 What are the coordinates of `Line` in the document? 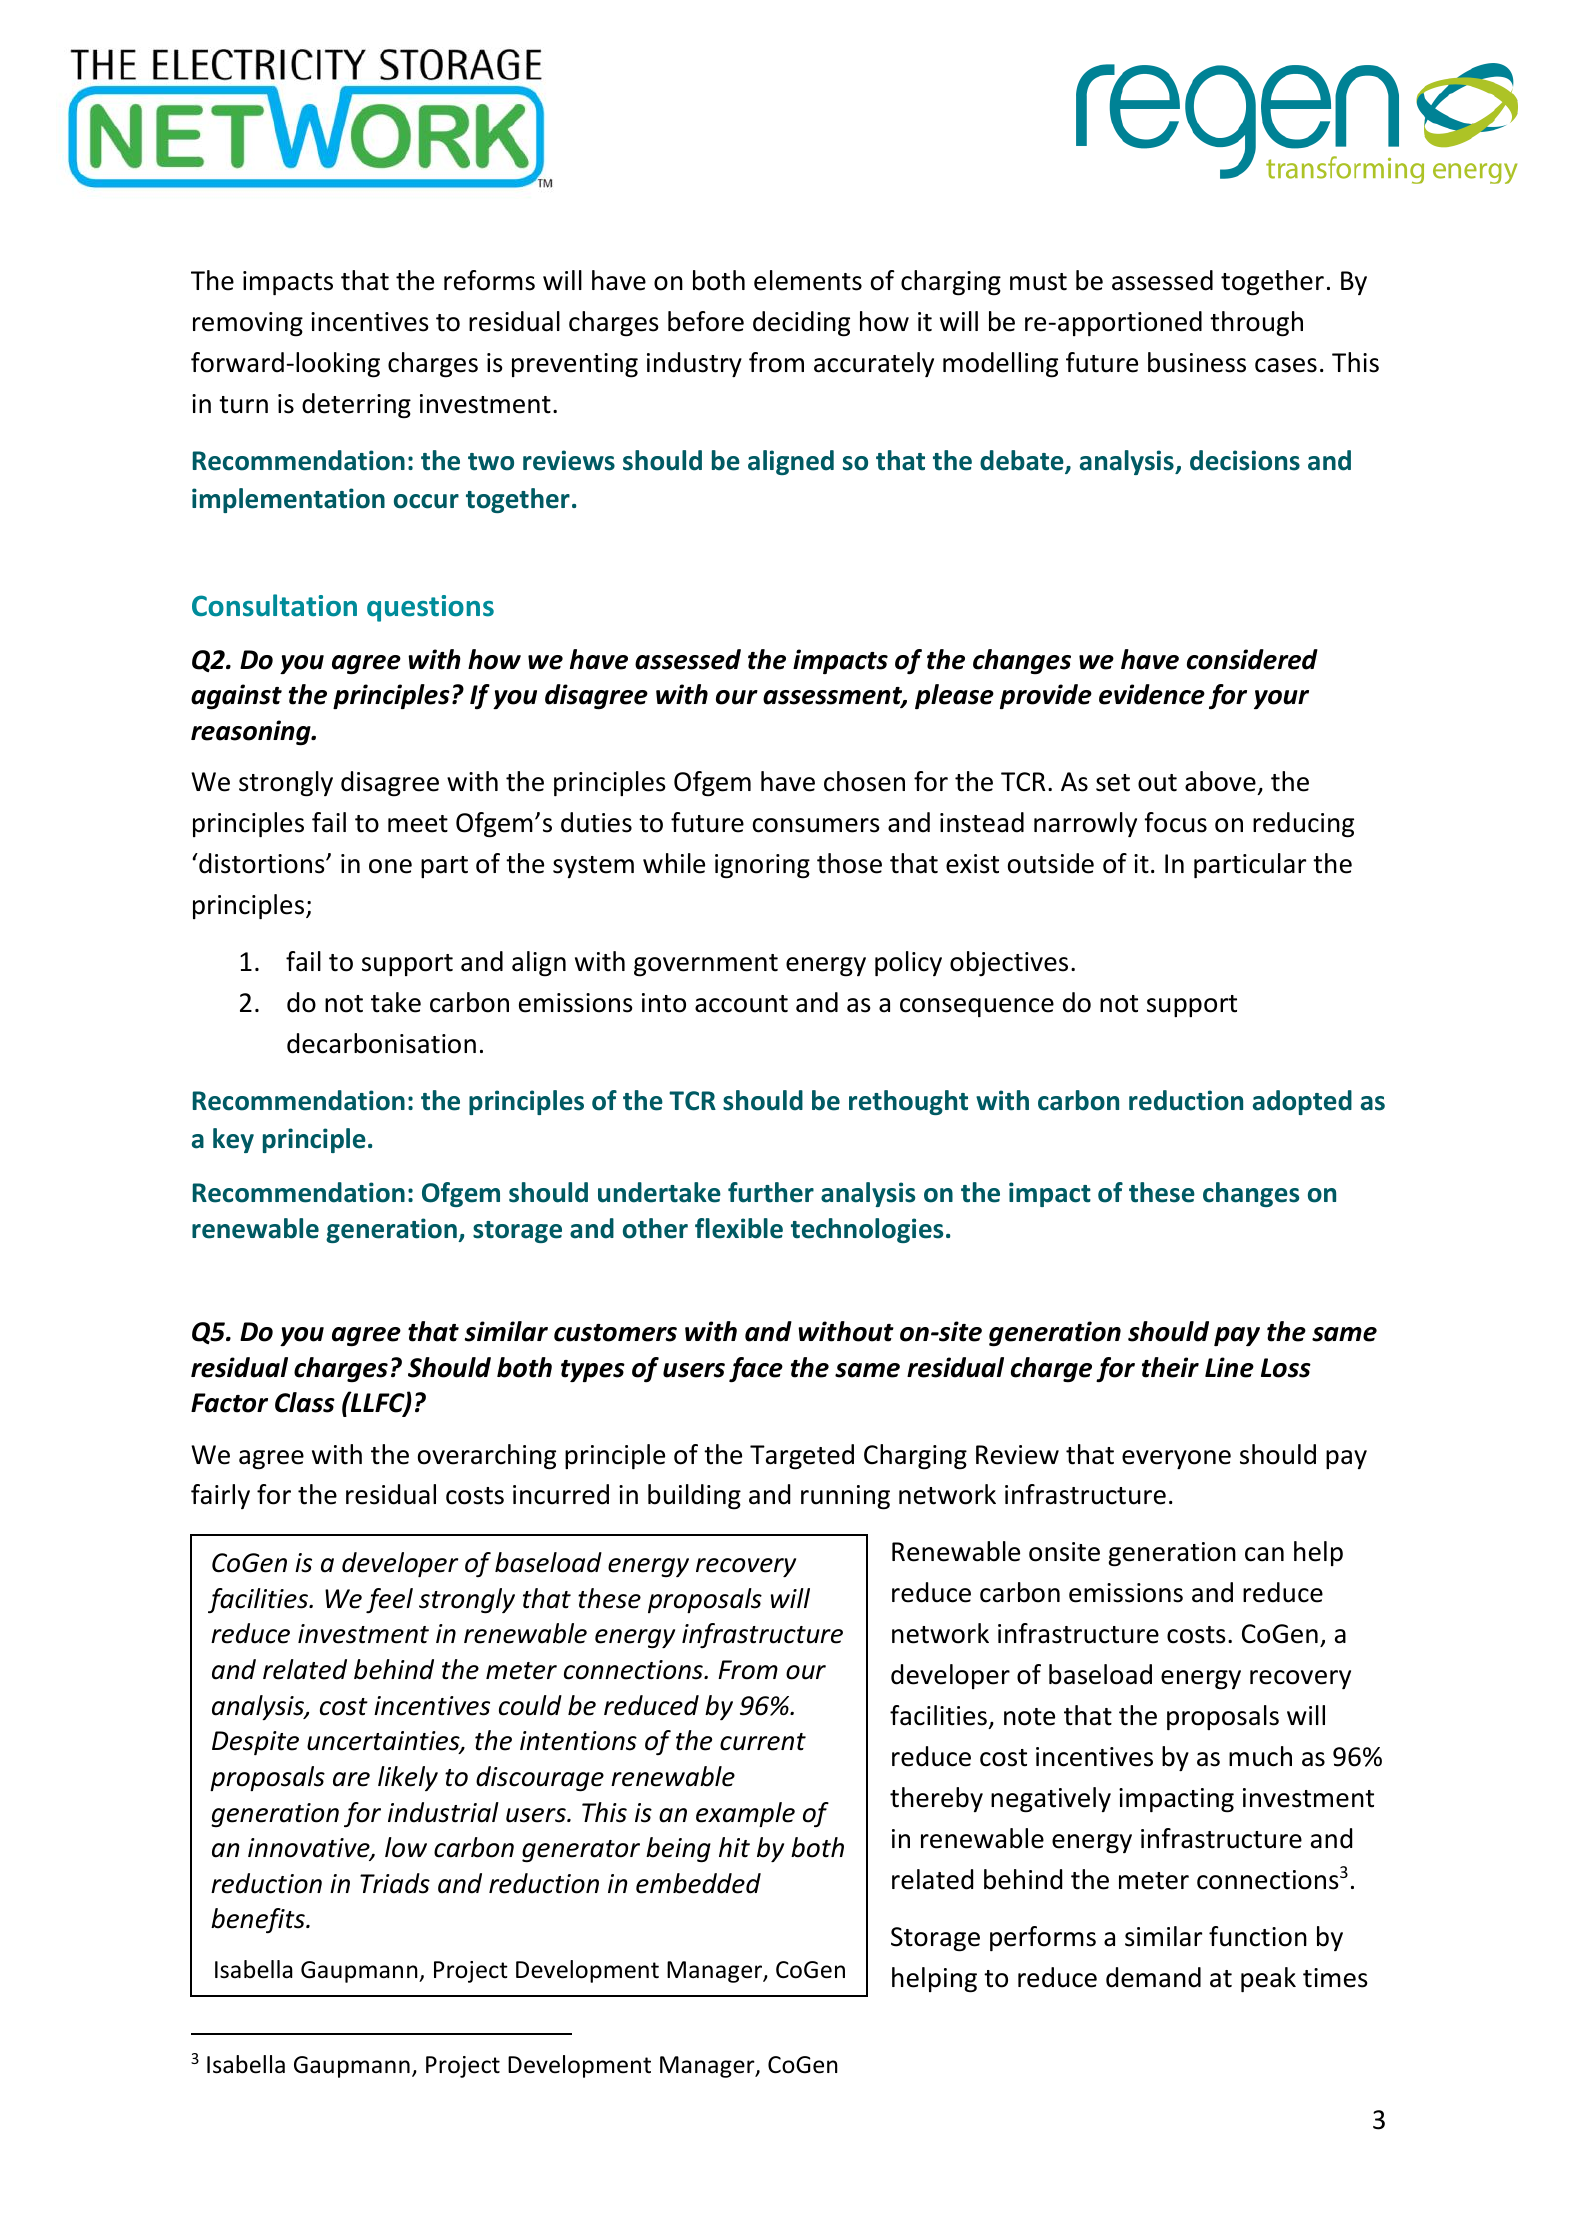 It's located at (1229, 1367).
